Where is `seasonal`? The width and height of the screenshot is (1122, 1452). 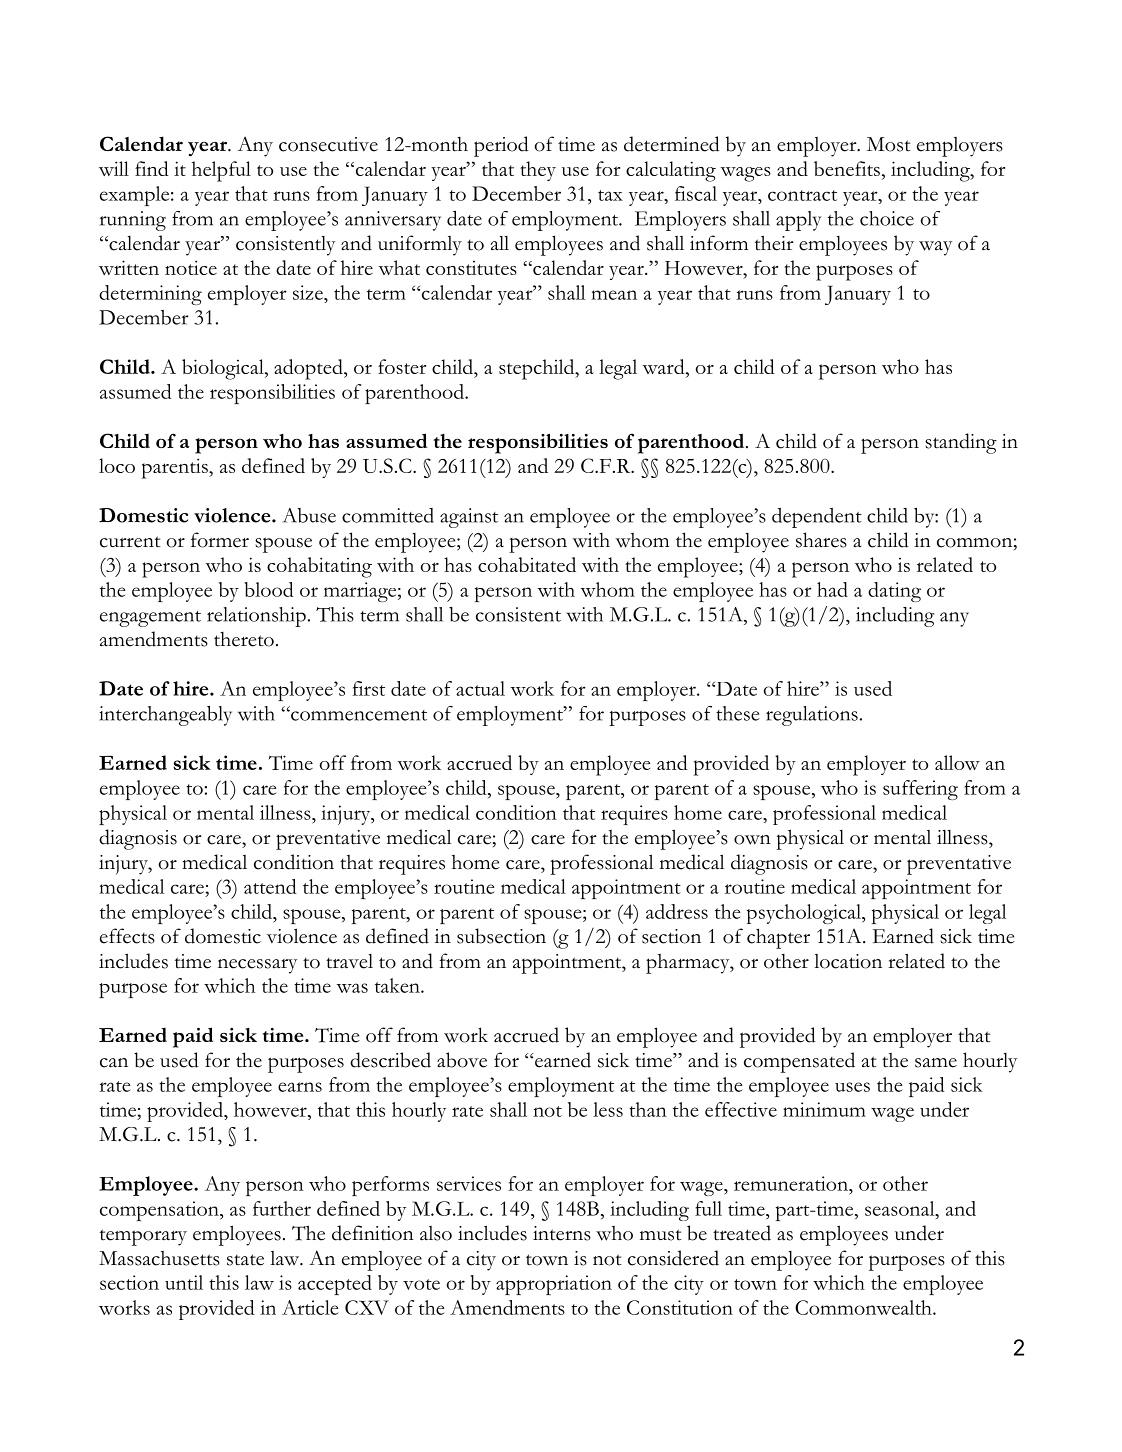 seasonal is located at coordinates (901, 1208).
